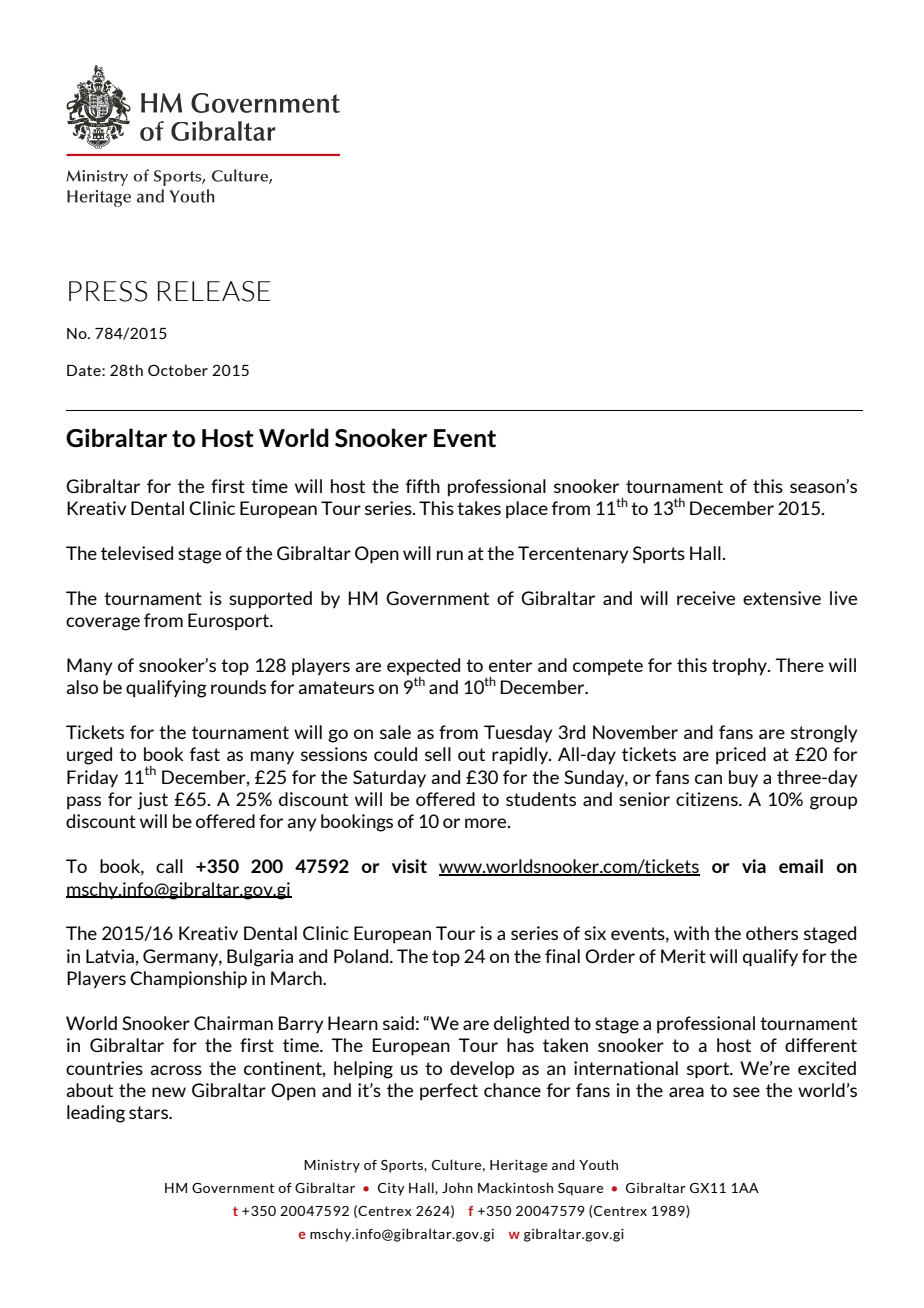 Image resolution: width=924 pixels, height=1308 pixels. Describe the element at coordinates (782, 598) in the screenshot. I see `extensive` at that location.
